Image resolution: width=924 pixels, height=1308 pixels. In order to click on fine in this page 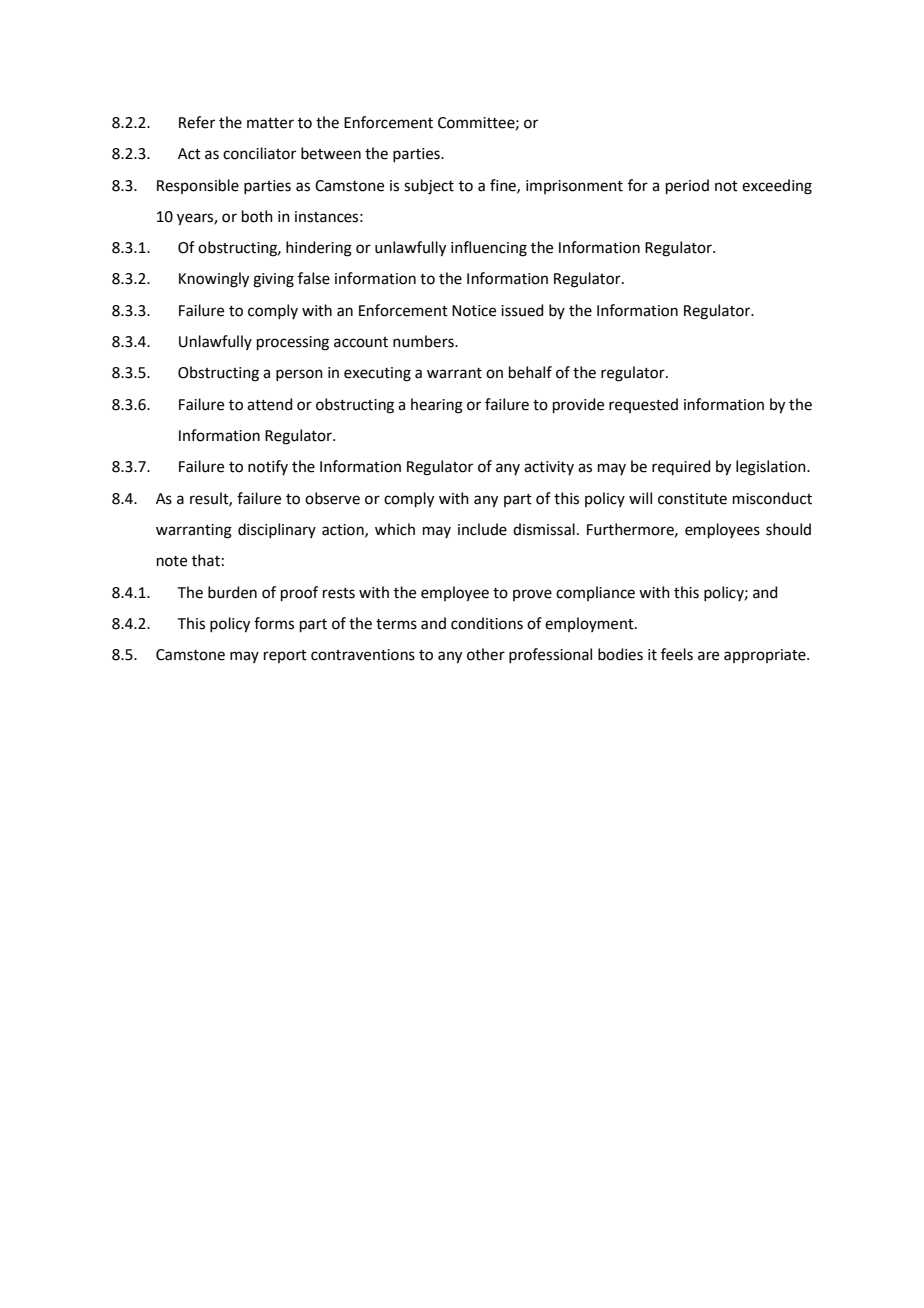, I will do `click(504, 186)`.
